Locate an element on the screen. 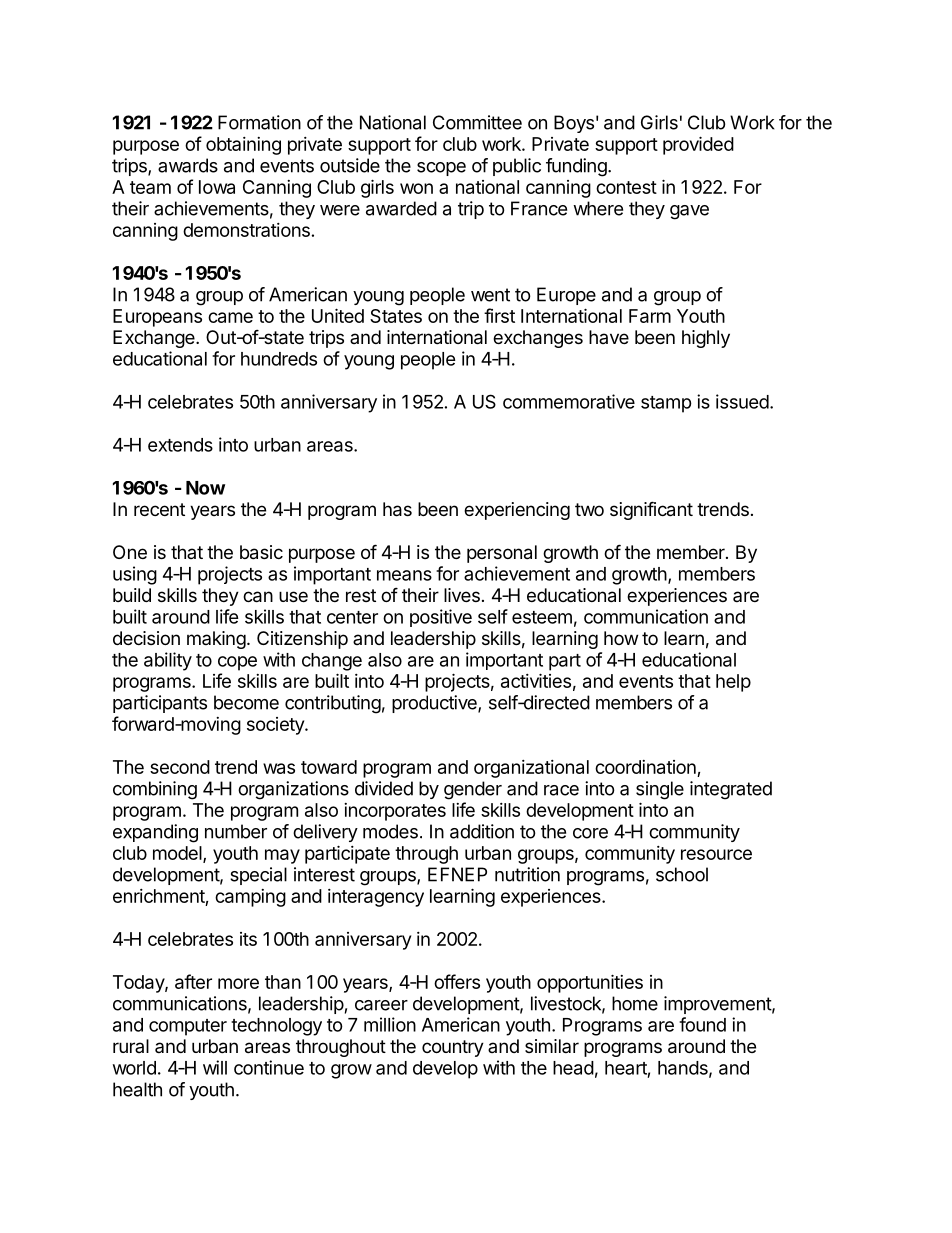  school is located at coordinates (682, 874).
